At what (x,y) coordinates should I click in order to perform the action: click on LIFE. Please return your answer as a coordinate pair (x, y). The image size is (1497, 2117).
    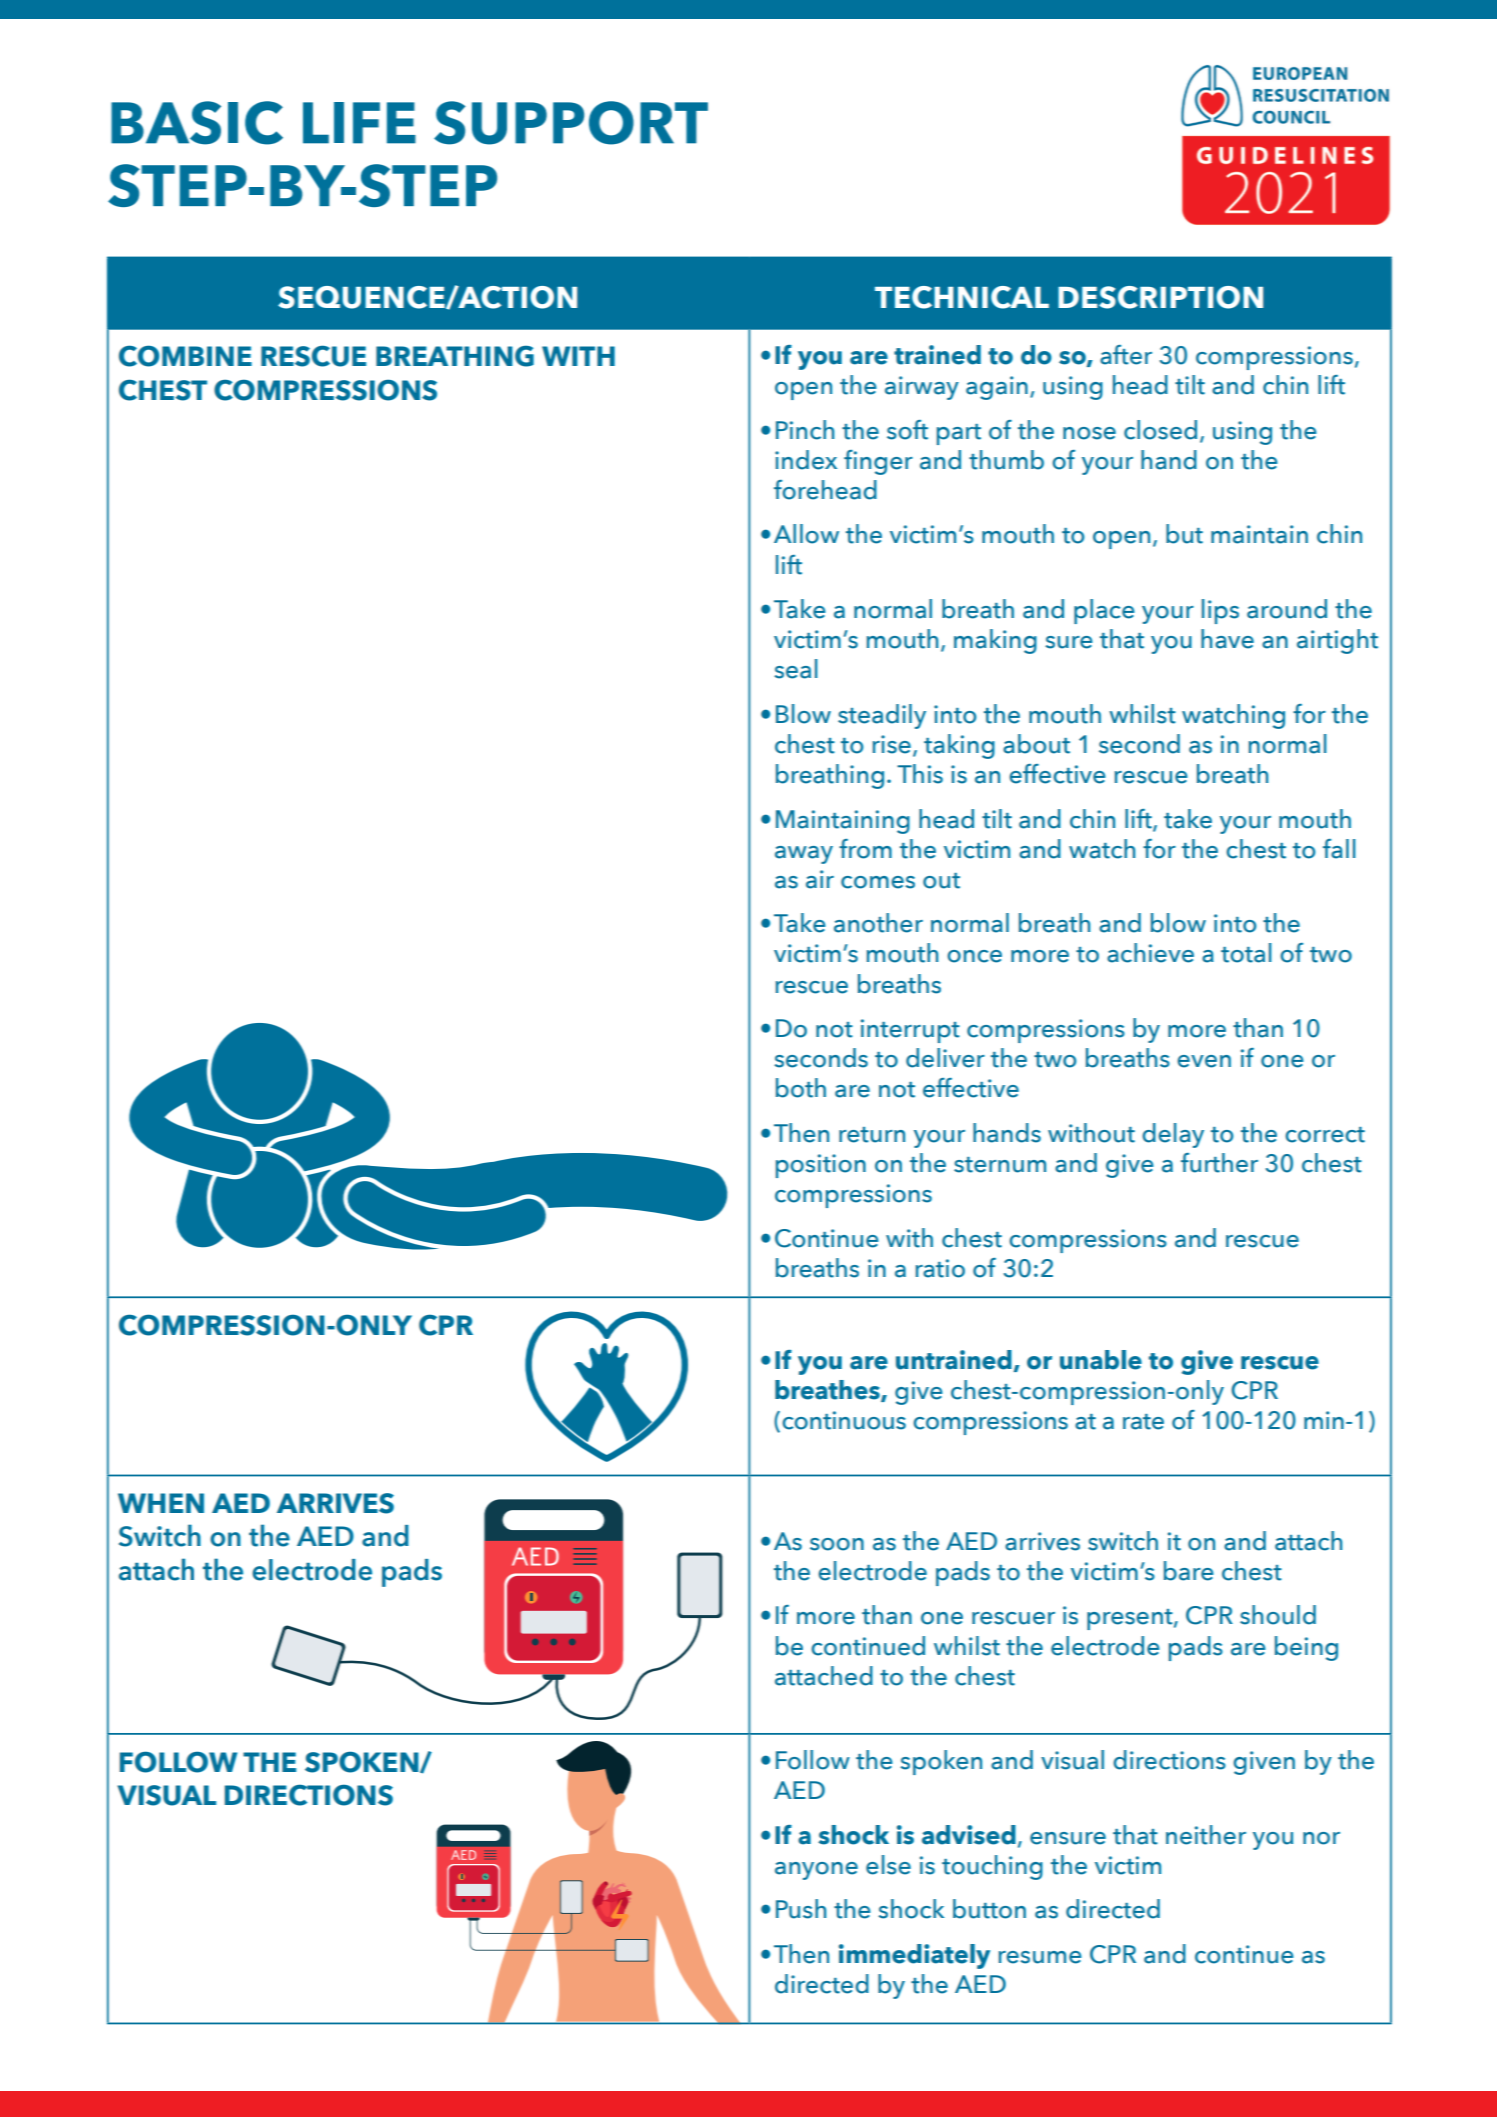
    Looking at the image, I should click on (359, 123).
